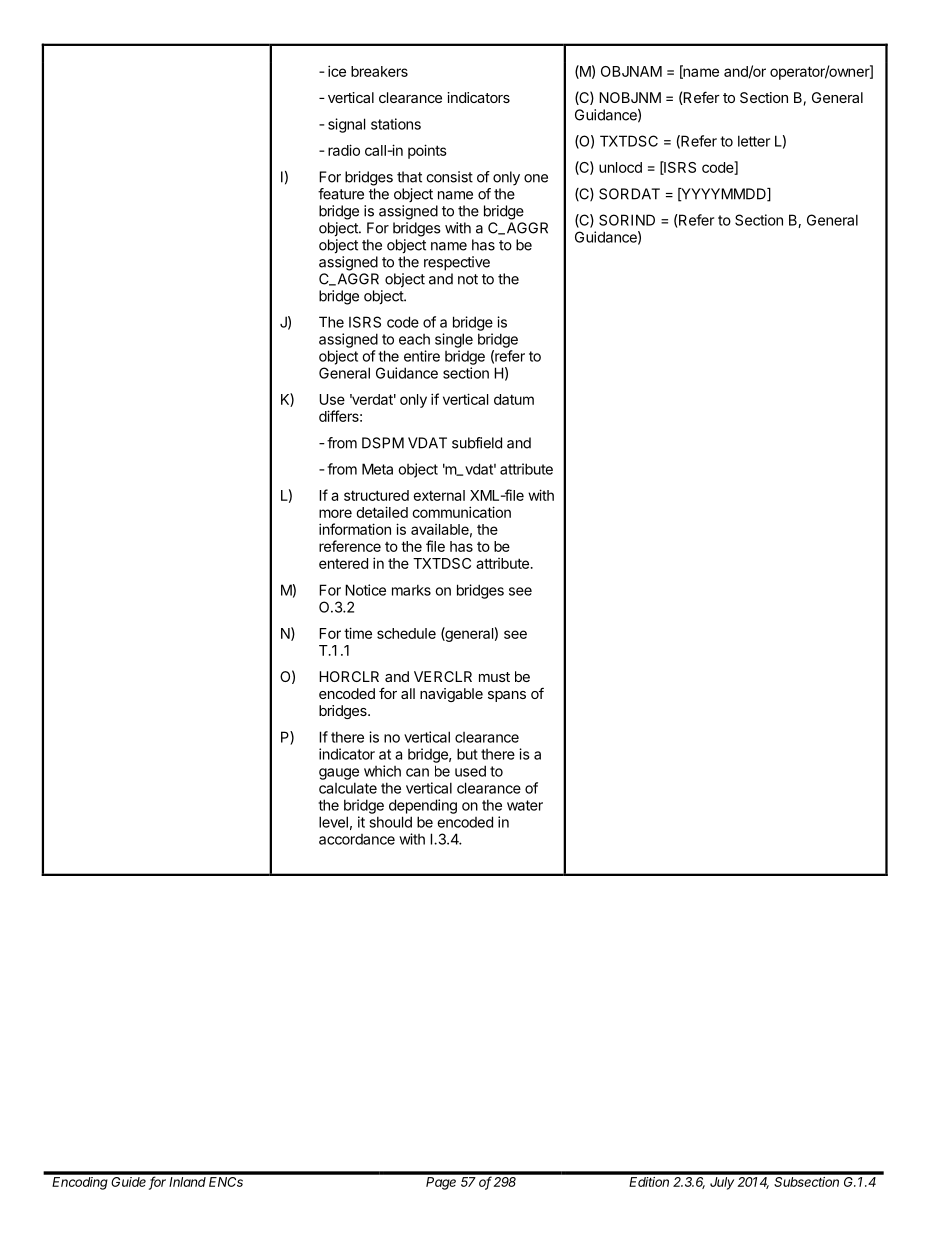 This document has height=1233, width=952. I want to click on letter, so click(754, 141).
